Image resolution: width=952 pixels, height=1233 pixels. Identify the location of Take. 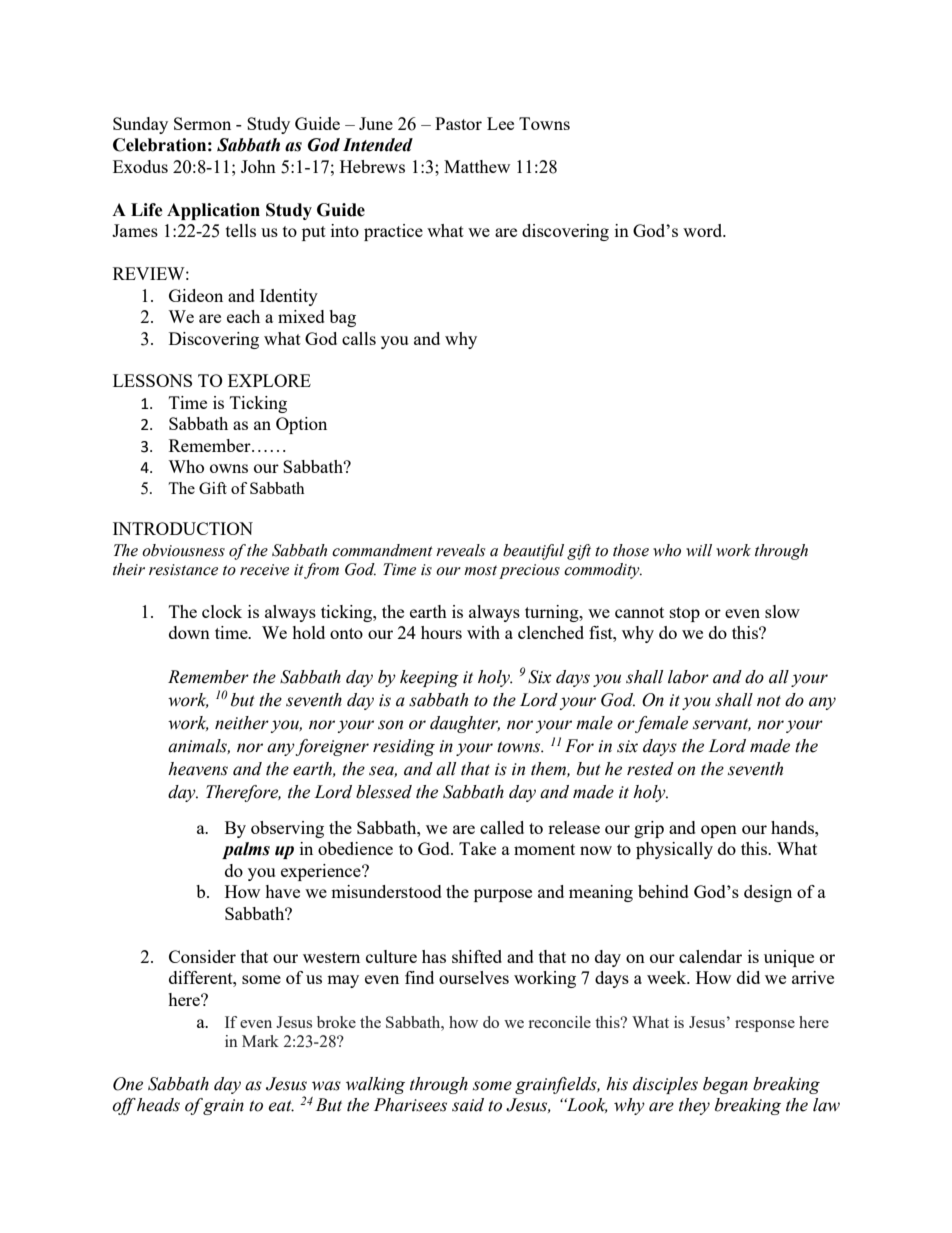
(477, 848).
